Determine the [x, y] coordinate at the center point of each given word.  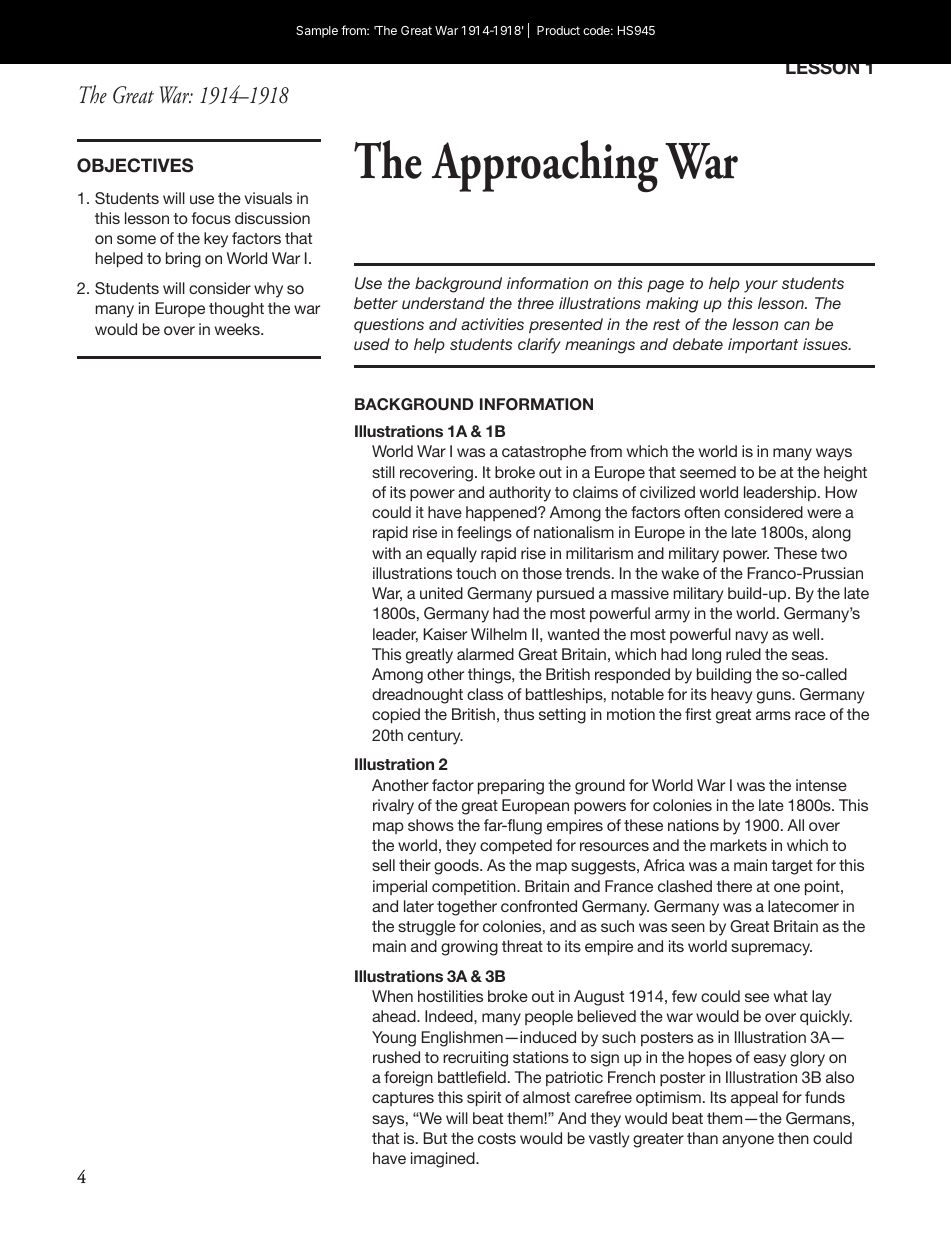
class [485, 694]
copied [396, 715]
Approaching [545, 166]
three [536, 303]
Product [558, 30]
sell [383, 865]
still [383, 472]
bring [183, 260]
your [761, 286]
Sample [317, 32]
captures [403, 1099]
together [467, 908]
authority [520, 494]
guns [775, 697]
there [734, 886]
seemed [708, 472]
